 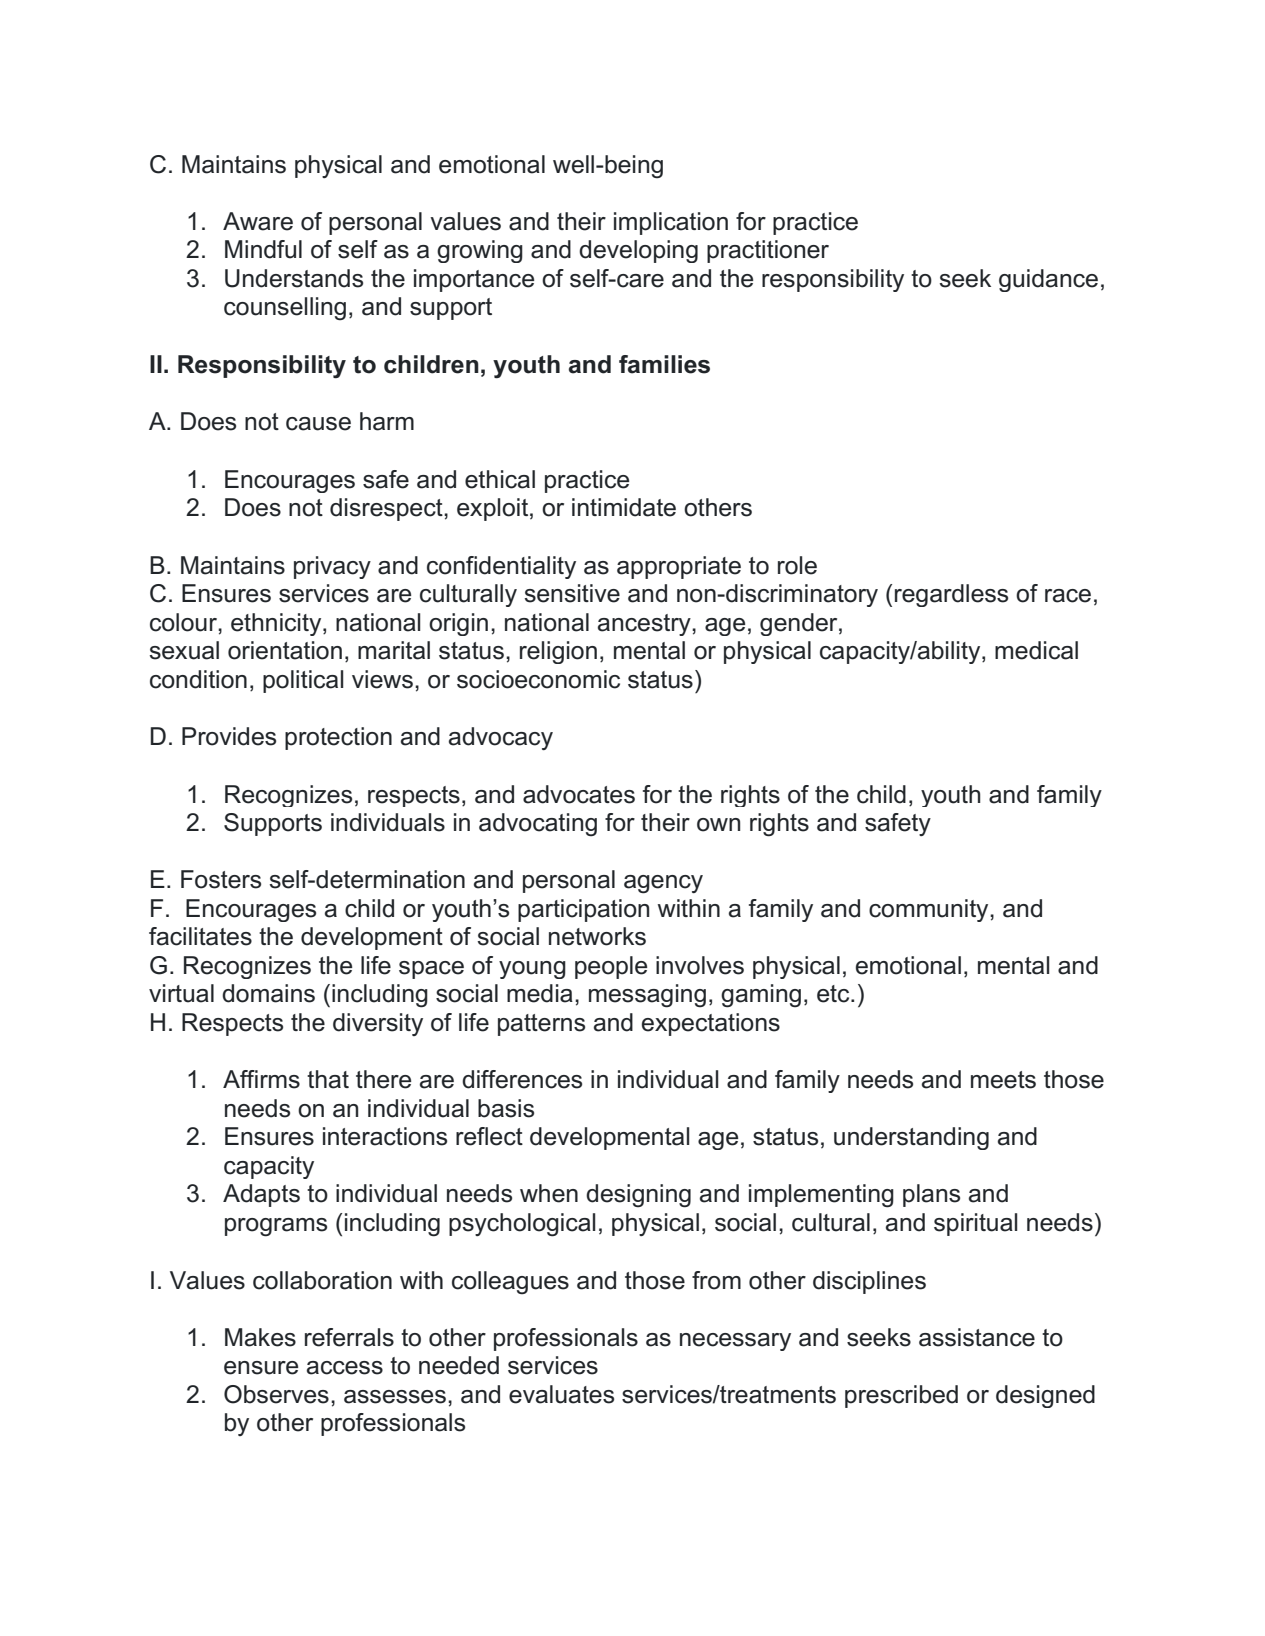 What do you see at coordinates (561, 1394) in the screenshot?
I see `evaluates` at bounding box center [561, 1394].
